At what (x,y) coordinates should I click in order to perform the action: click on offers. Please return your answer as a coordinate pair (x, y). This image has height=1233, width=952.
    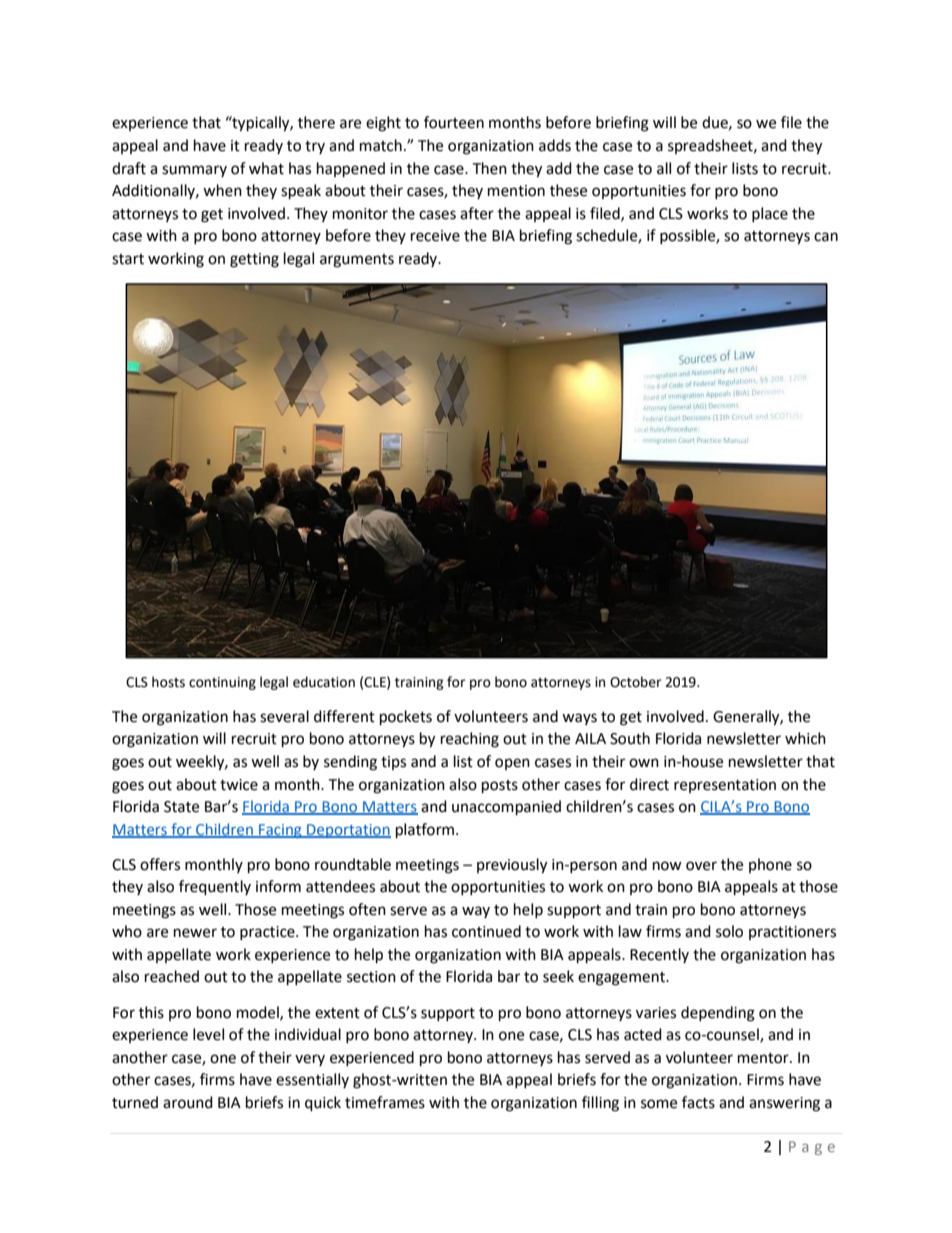
    Looking at the image, I should click on (160, 864).
